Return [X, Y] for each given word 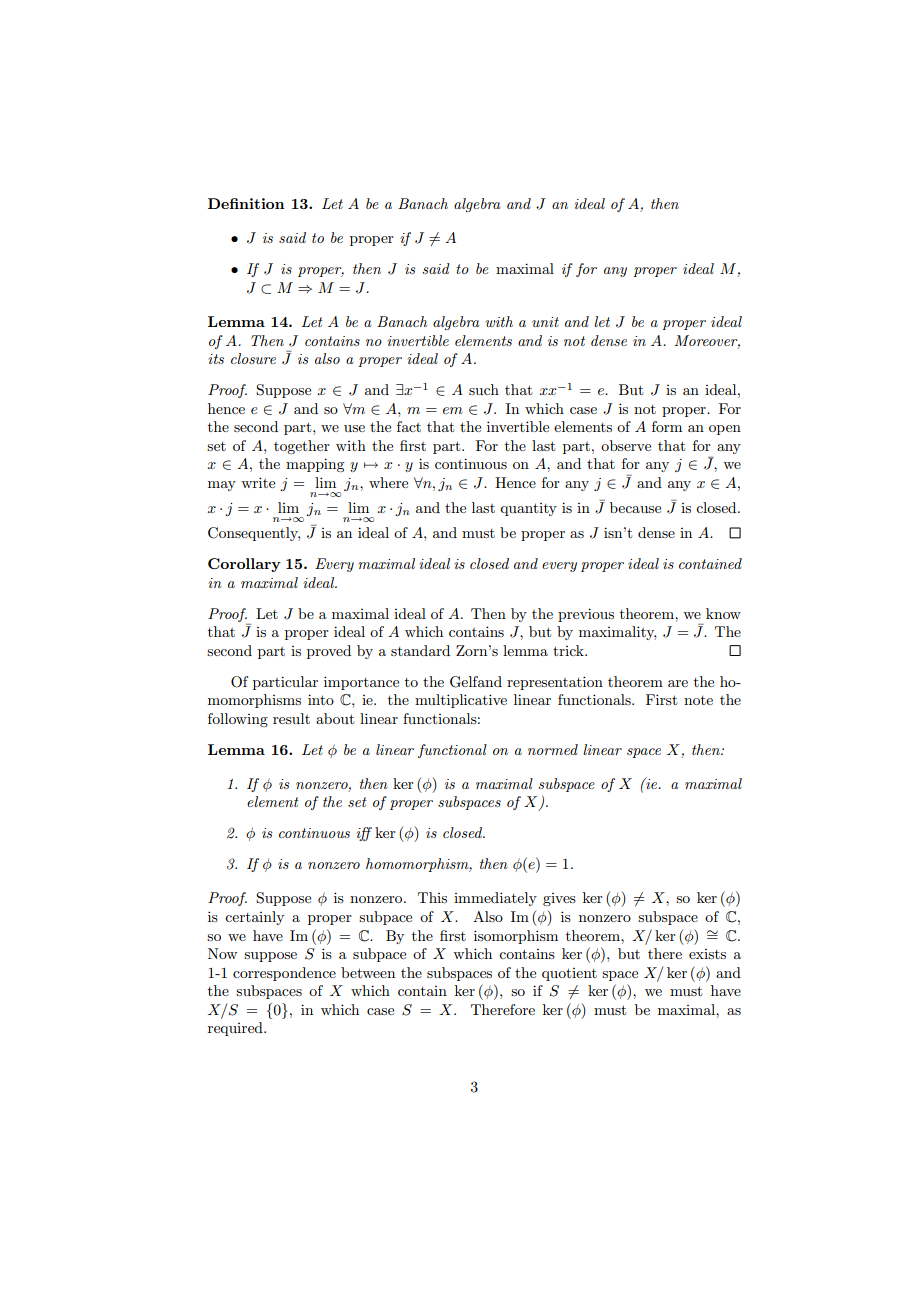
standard [420, 650]
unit [545, 322]
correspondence [284, 974]
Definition [246, 203]
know [723, 613]
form [667, 426]
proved [329, 652]
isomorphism [516, 937]
